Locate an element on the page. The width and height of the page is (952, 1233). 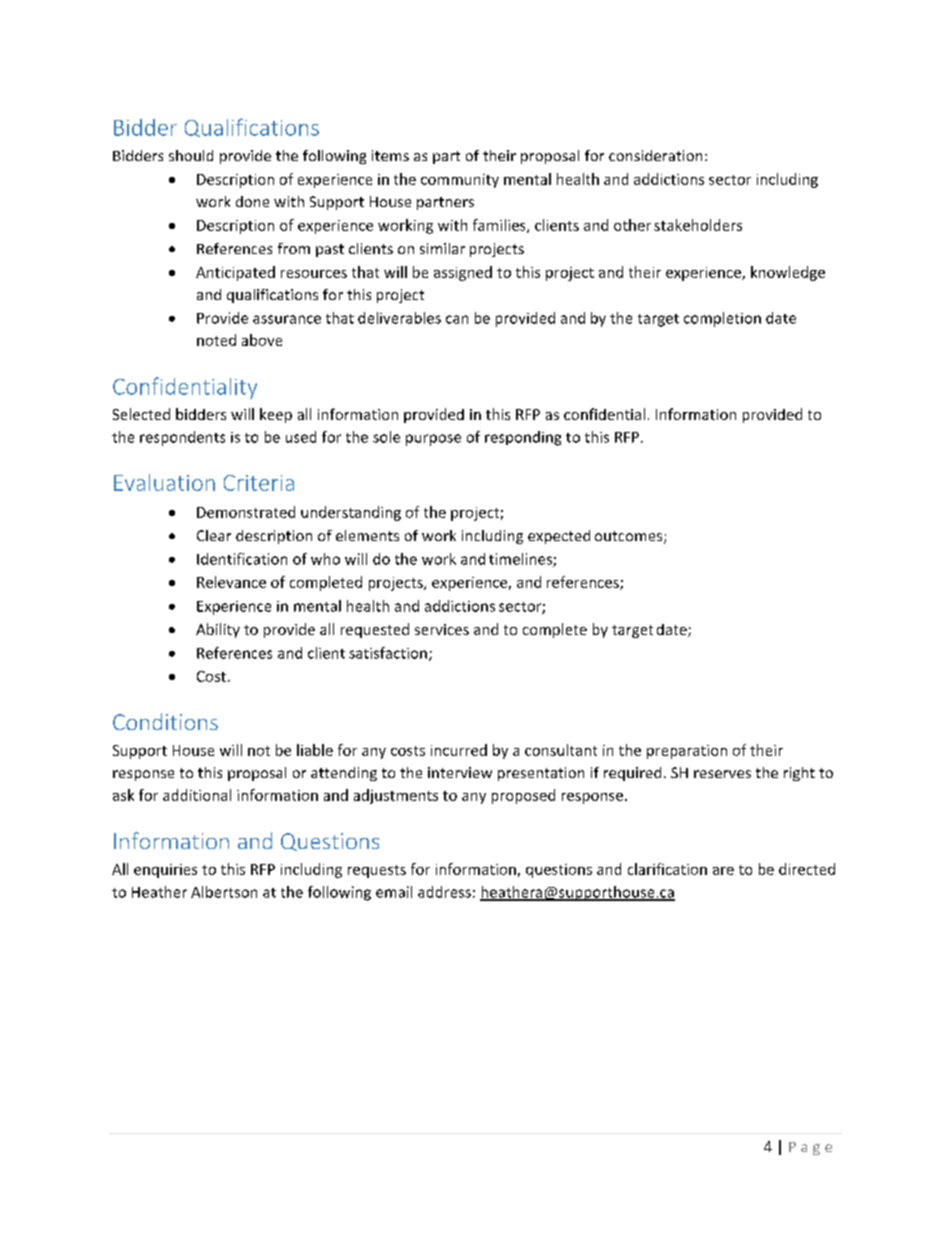
noted is located at coordinates (216, 340).
